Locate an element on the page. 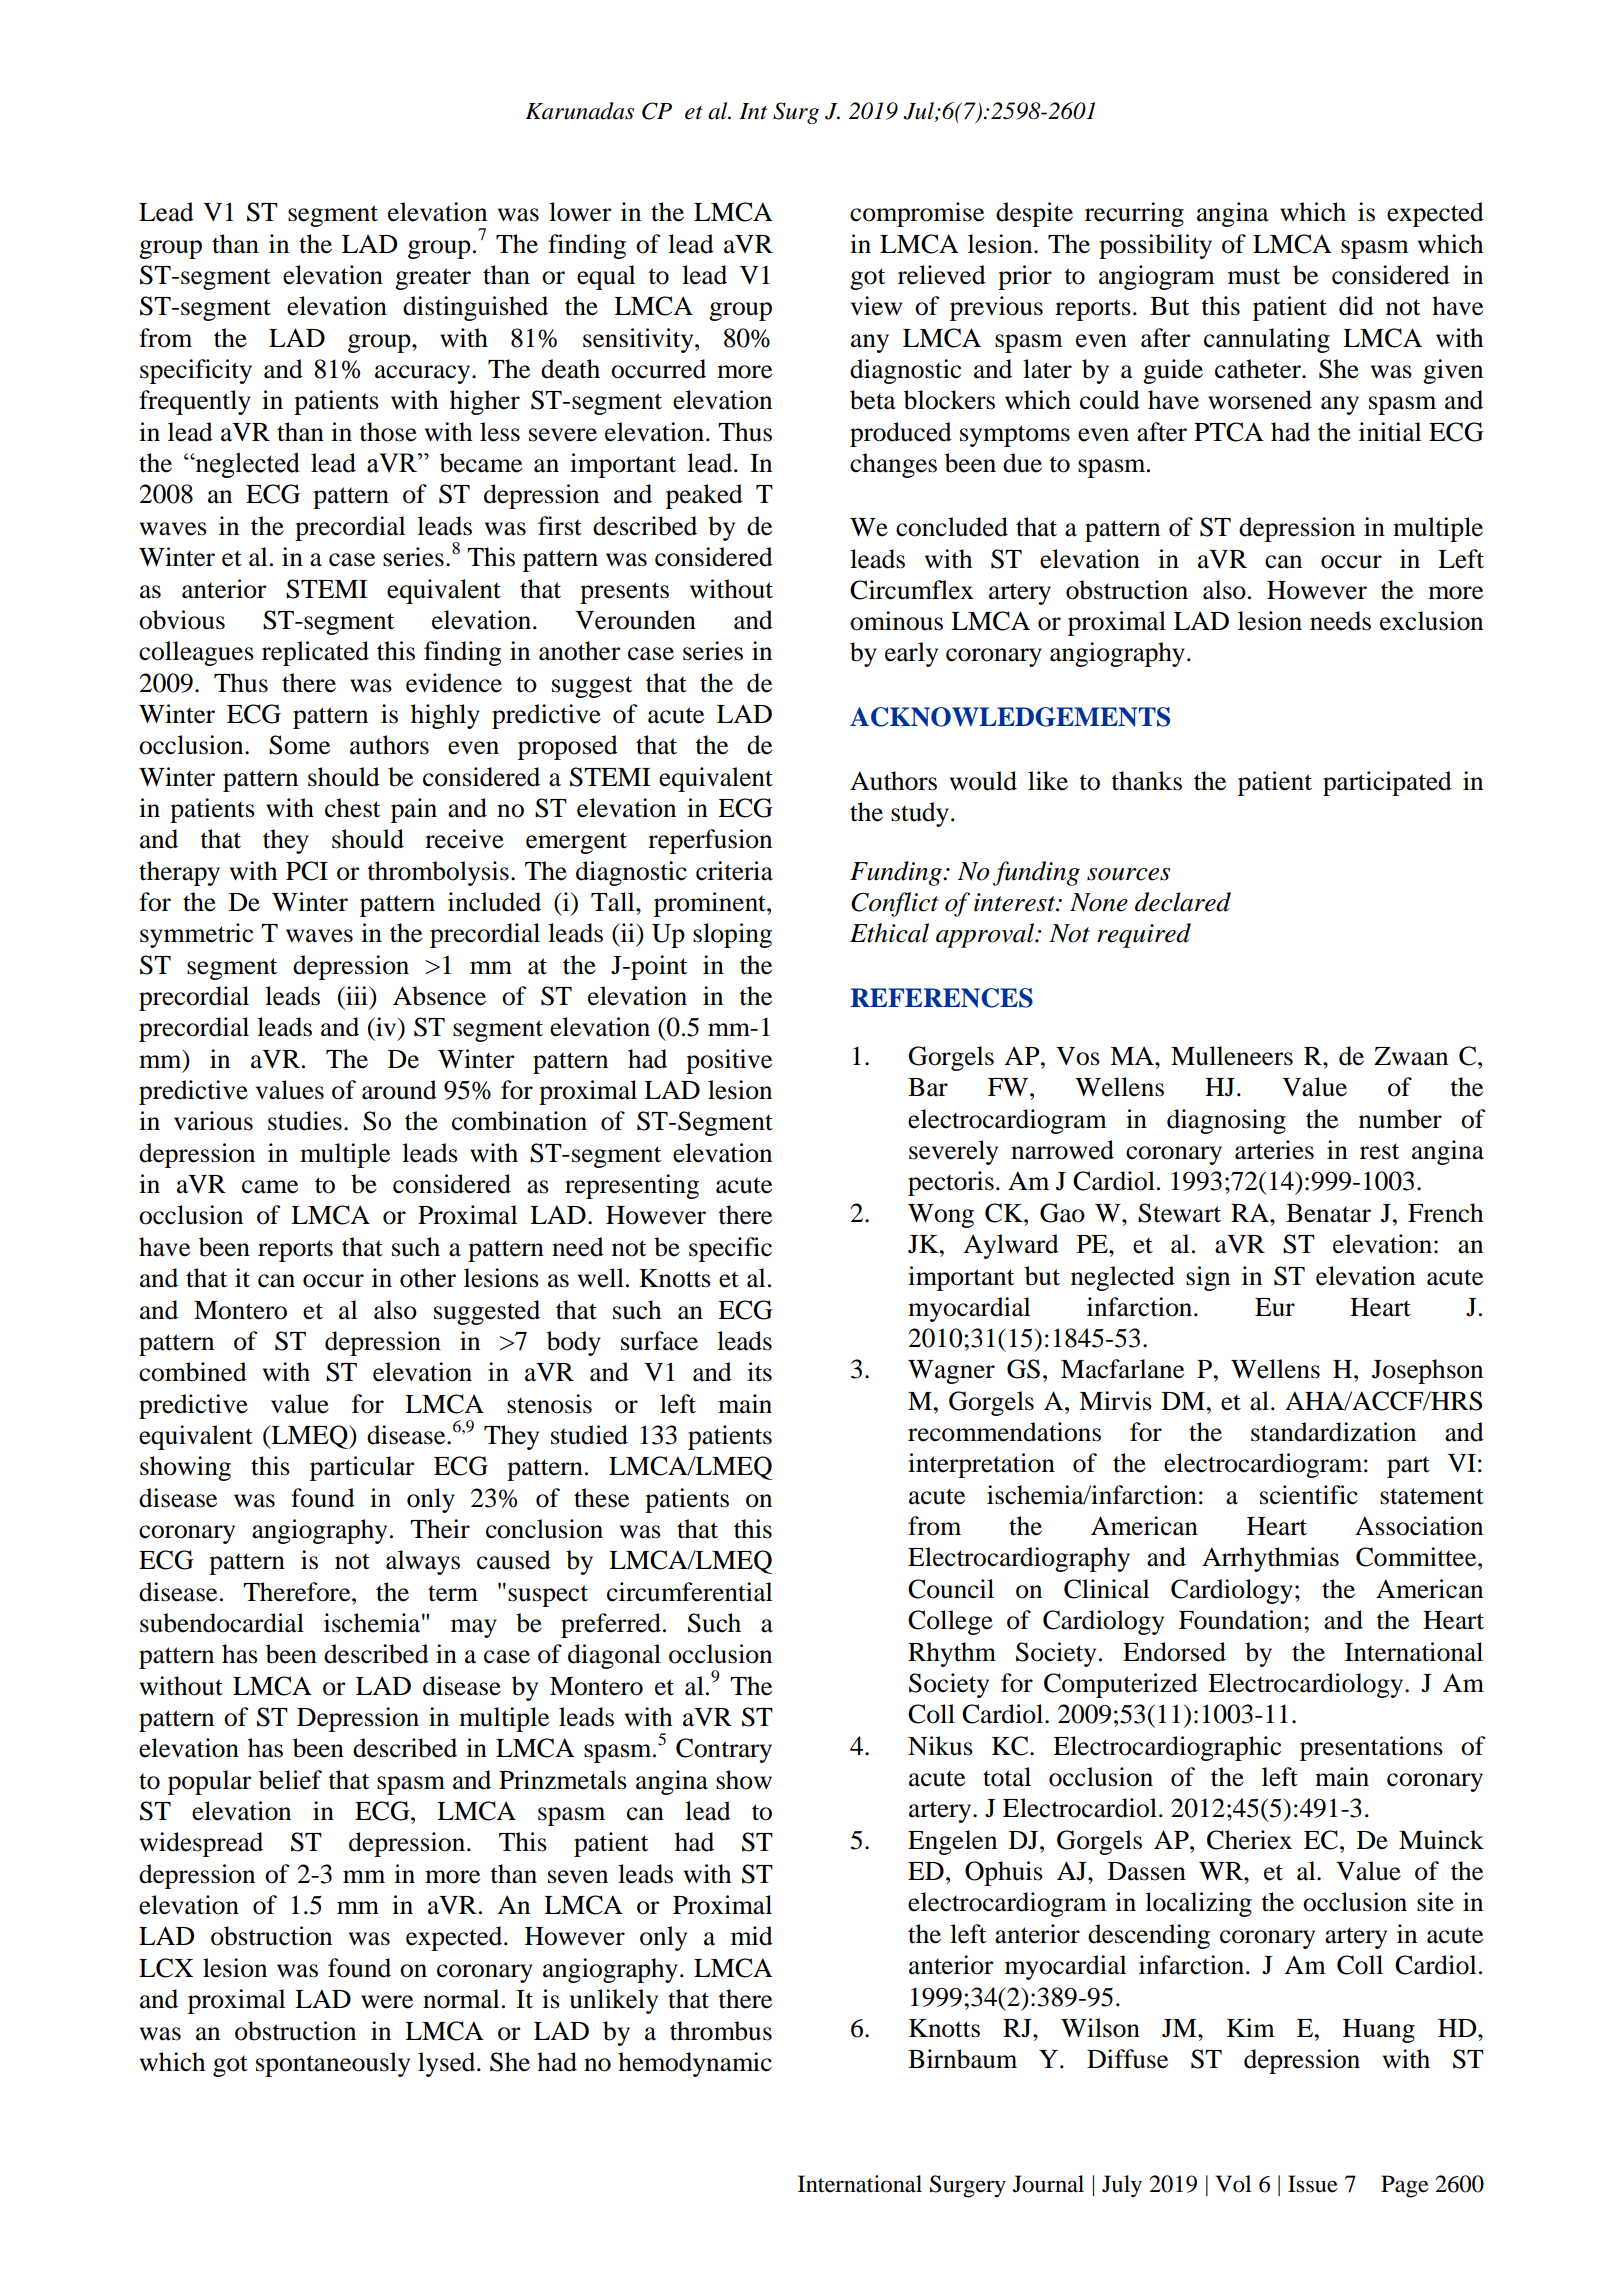 The image size is (1623, 2295). greater is located at coordinates (433, 279).
